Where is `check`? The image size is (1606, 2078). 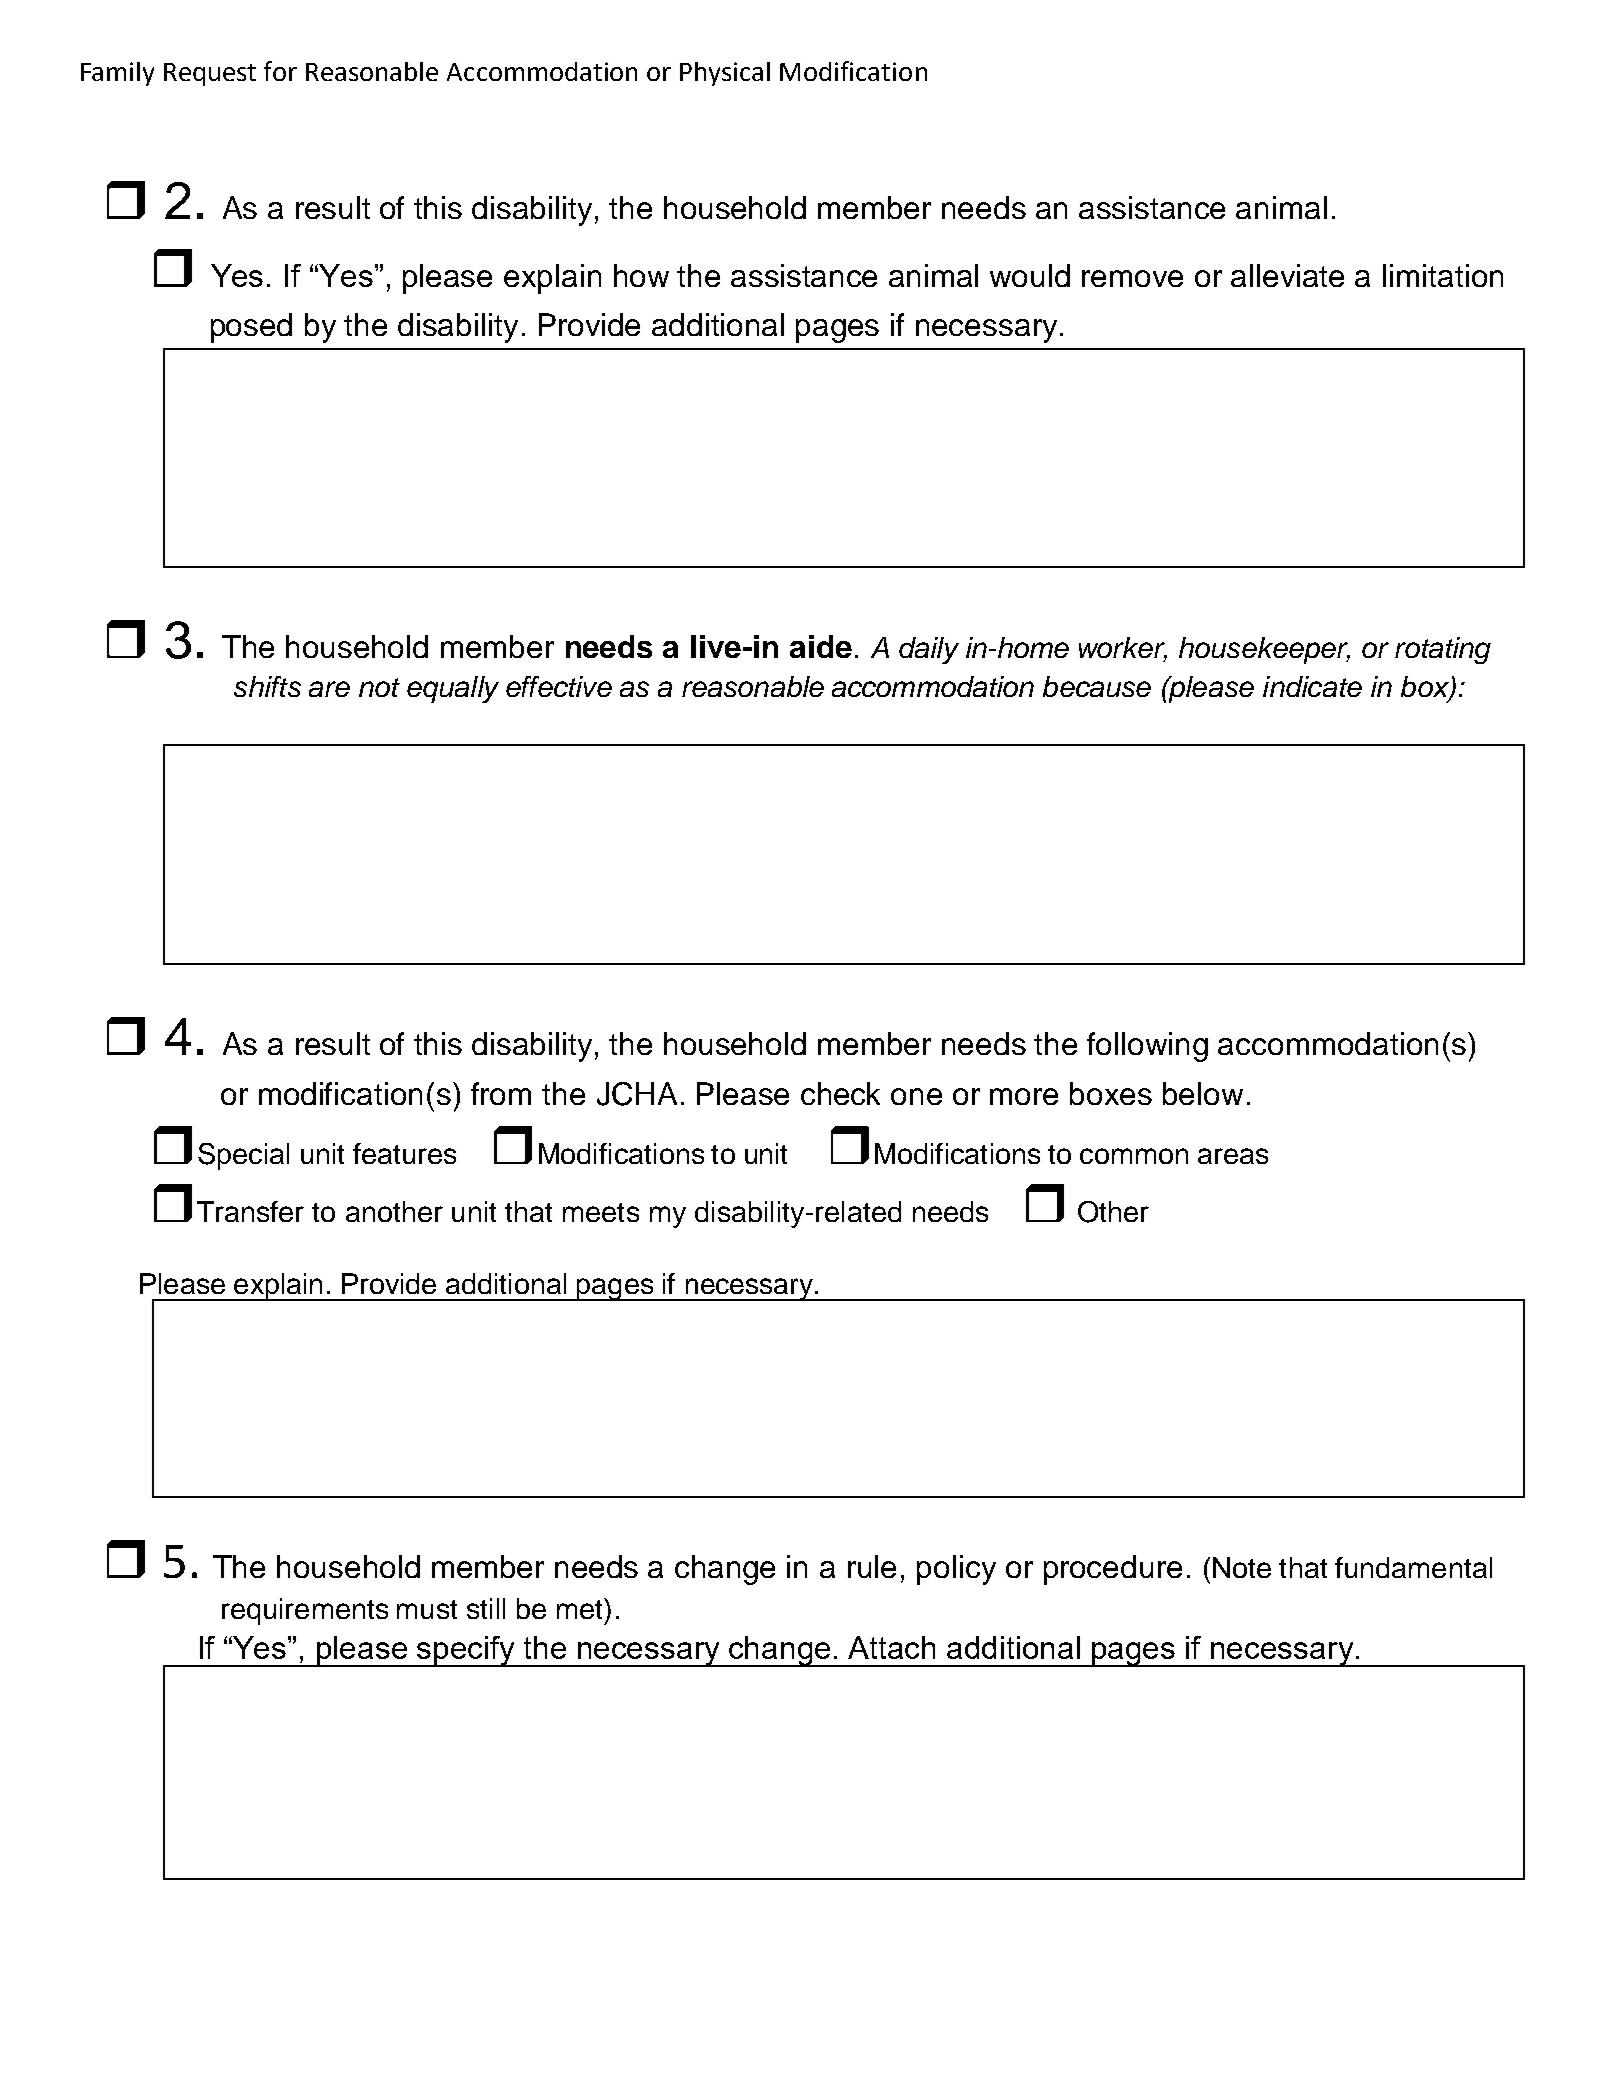
check is located at coordinates (840, 1093).
